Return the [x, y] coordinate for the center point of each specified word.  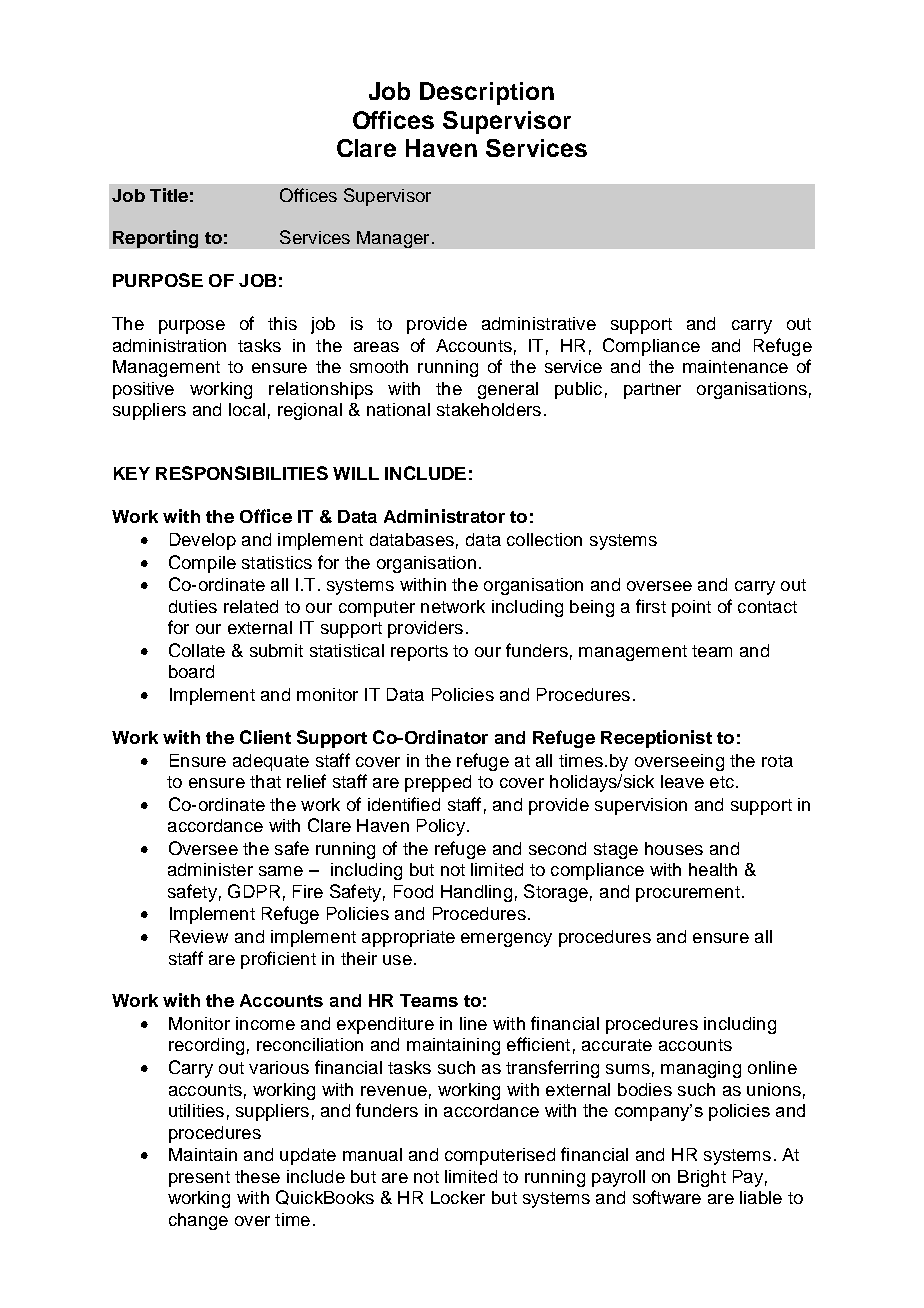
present [199, 1179]
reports [419, 653]
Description [487, 93]
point [691, 608]
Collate [197, 650]
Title [169, 195]
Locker [458, 1197]
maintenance [735, 366]
